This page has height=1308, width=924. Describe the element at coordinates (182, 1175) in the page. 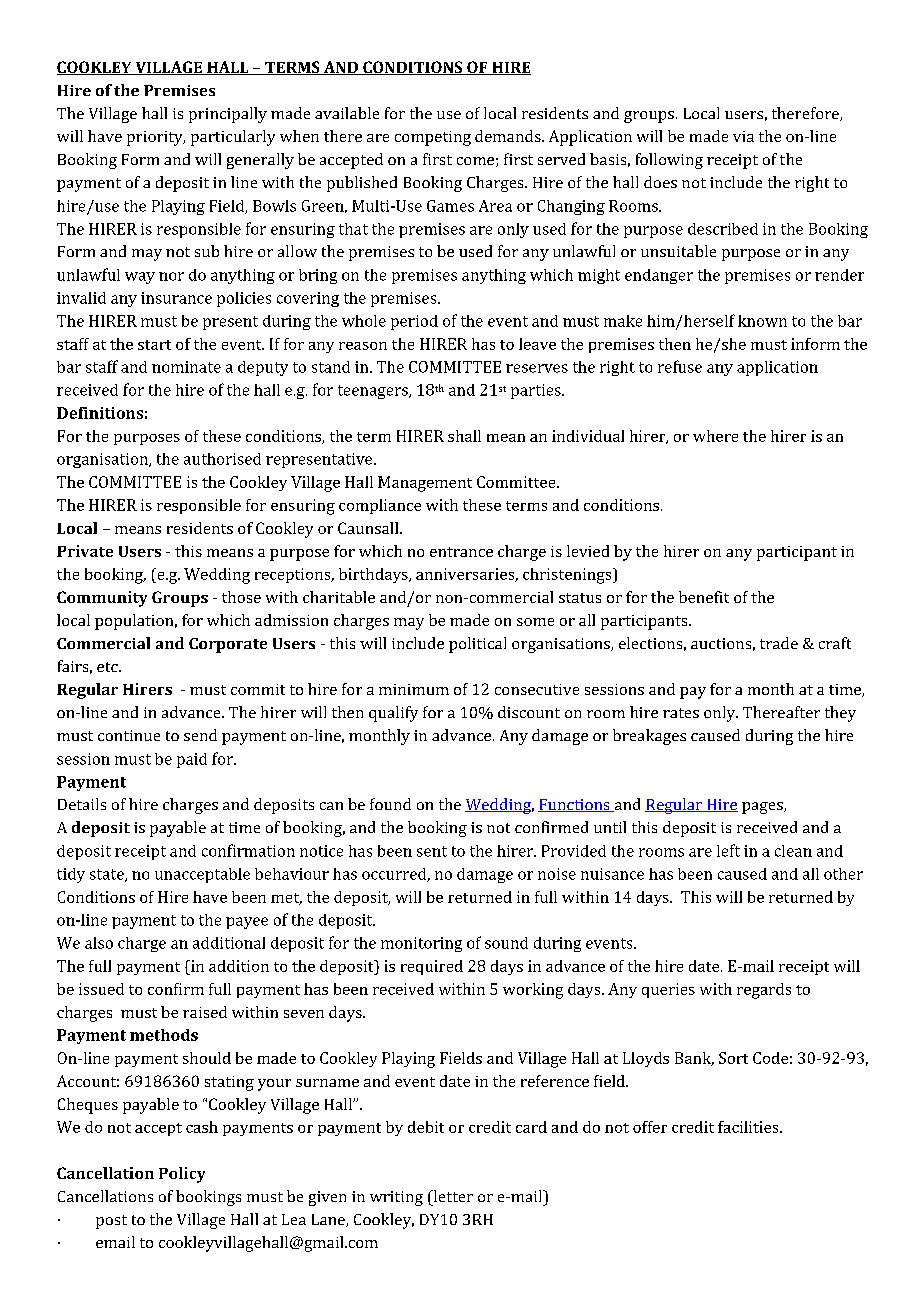

I see `Policy` at that location.
